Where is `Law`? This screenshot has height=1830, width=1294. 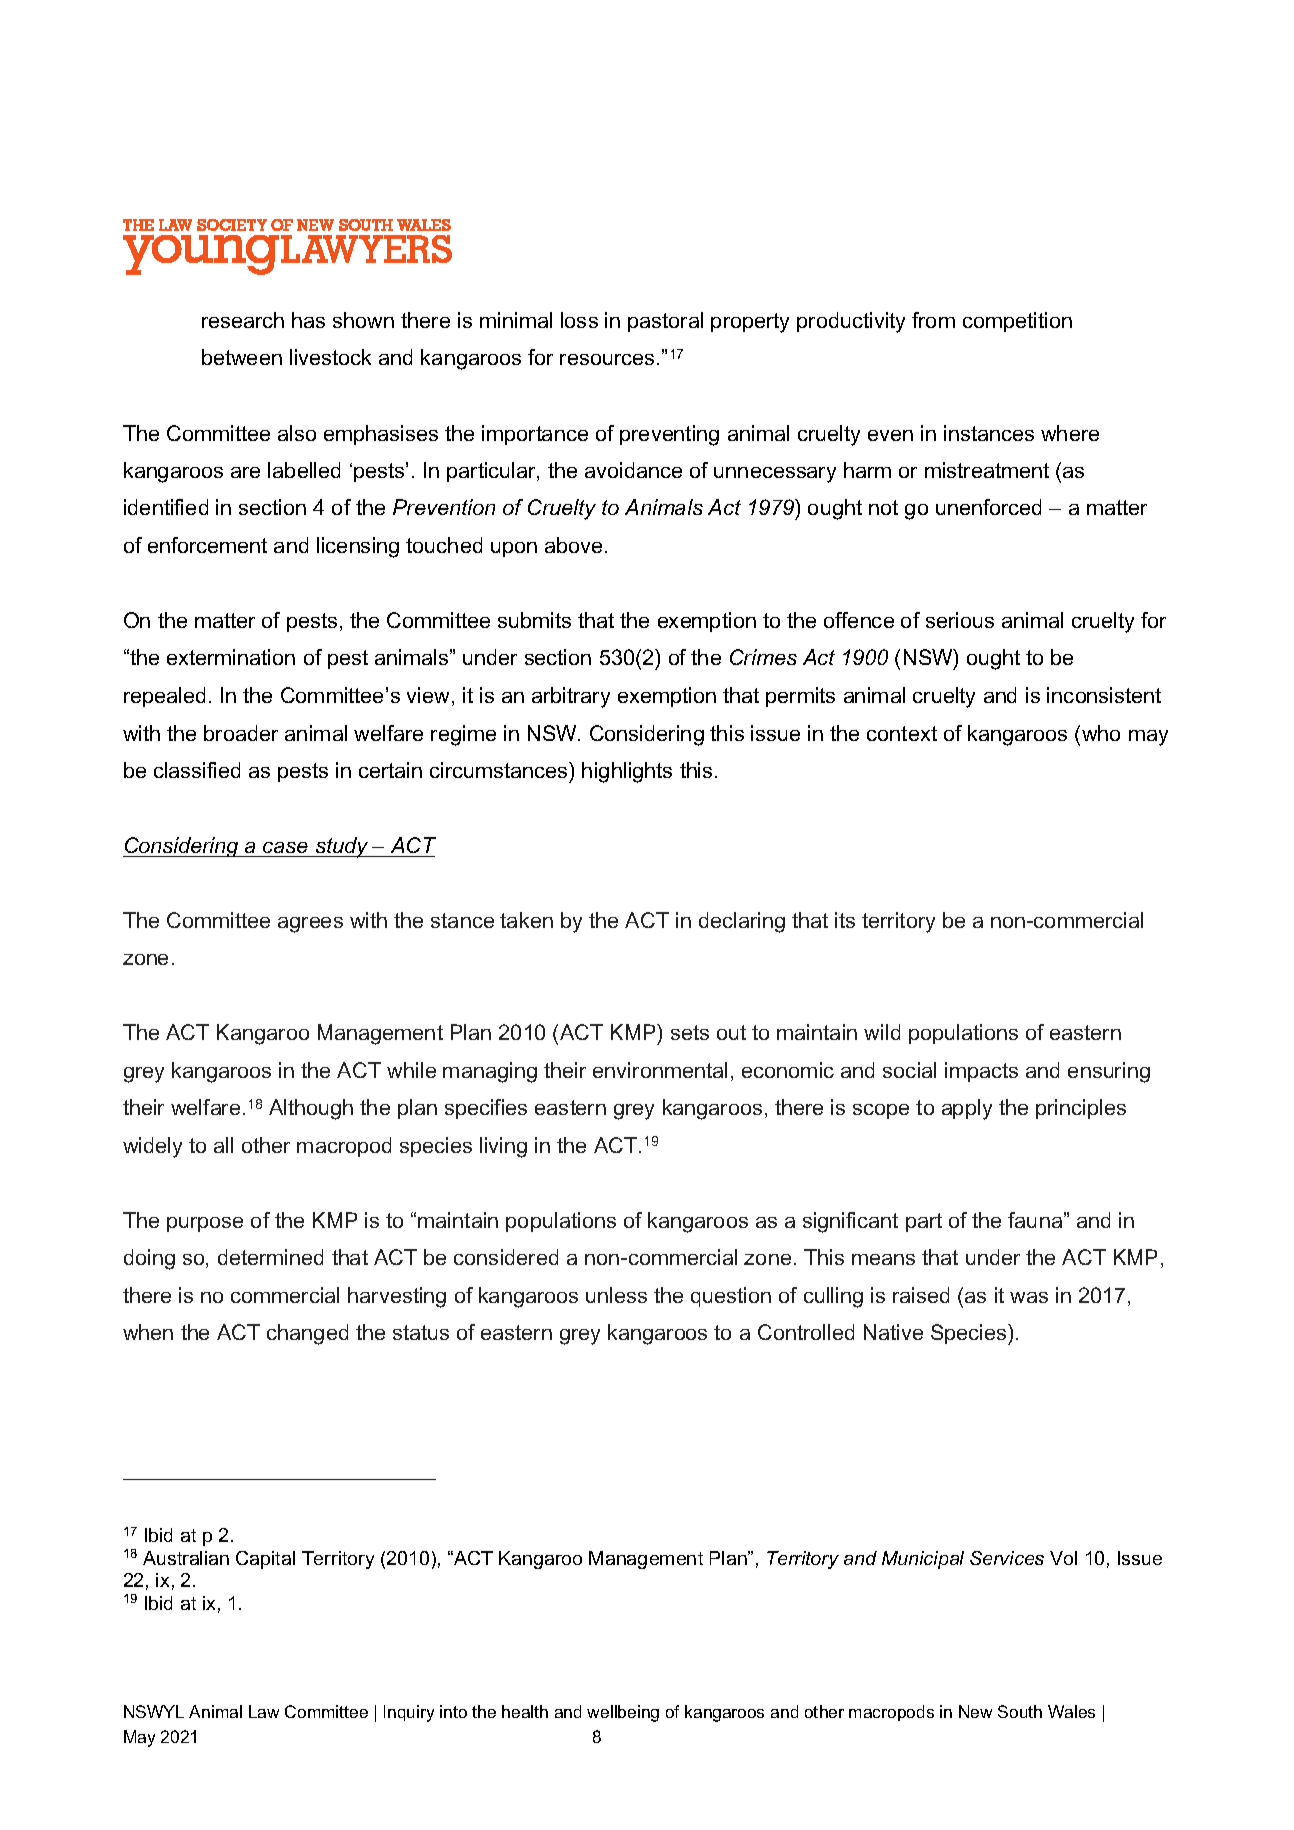
Law is located at coordinates (264, 1711).
